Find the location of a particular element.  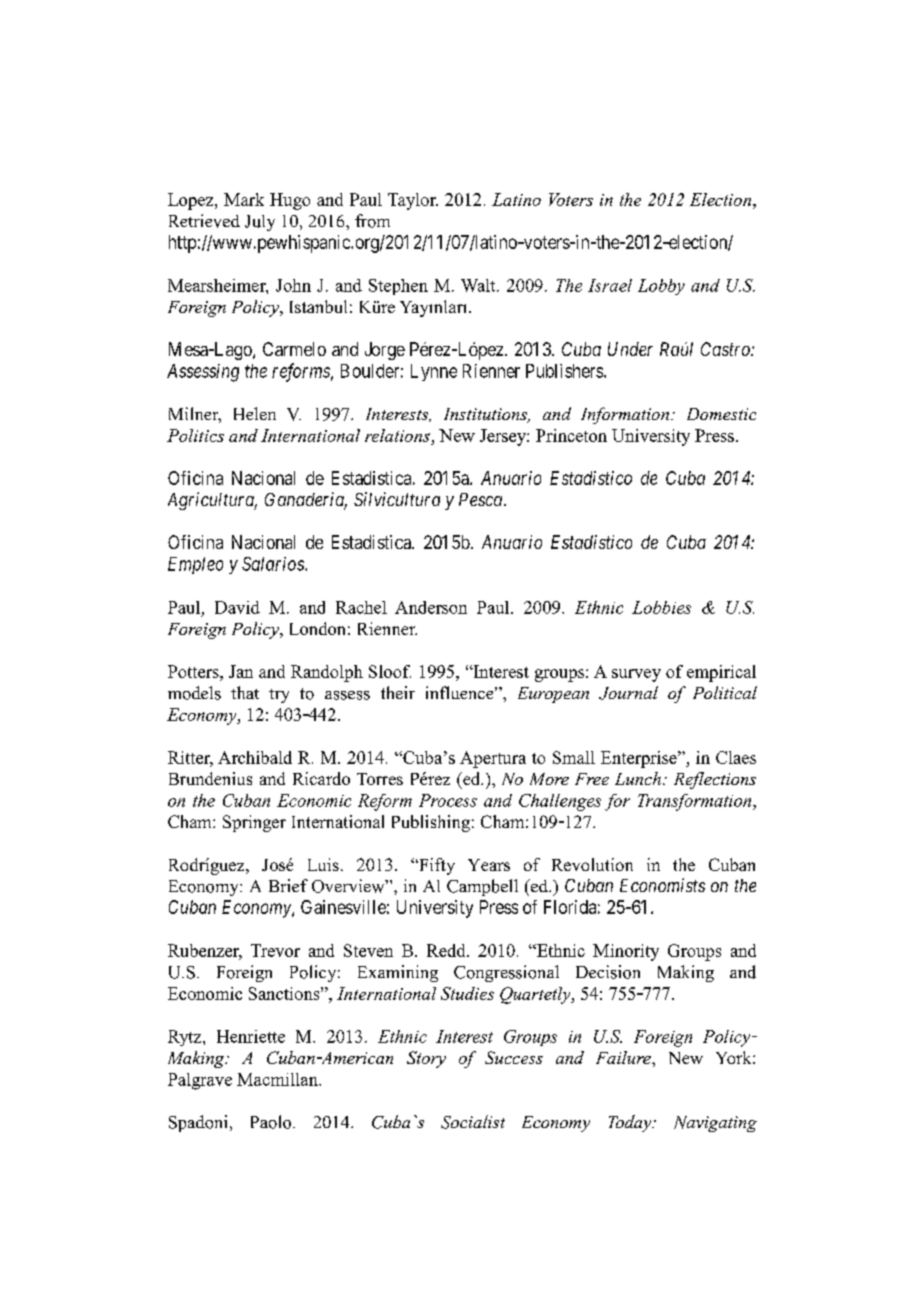

Economists is located at coordinates (662, 885).
